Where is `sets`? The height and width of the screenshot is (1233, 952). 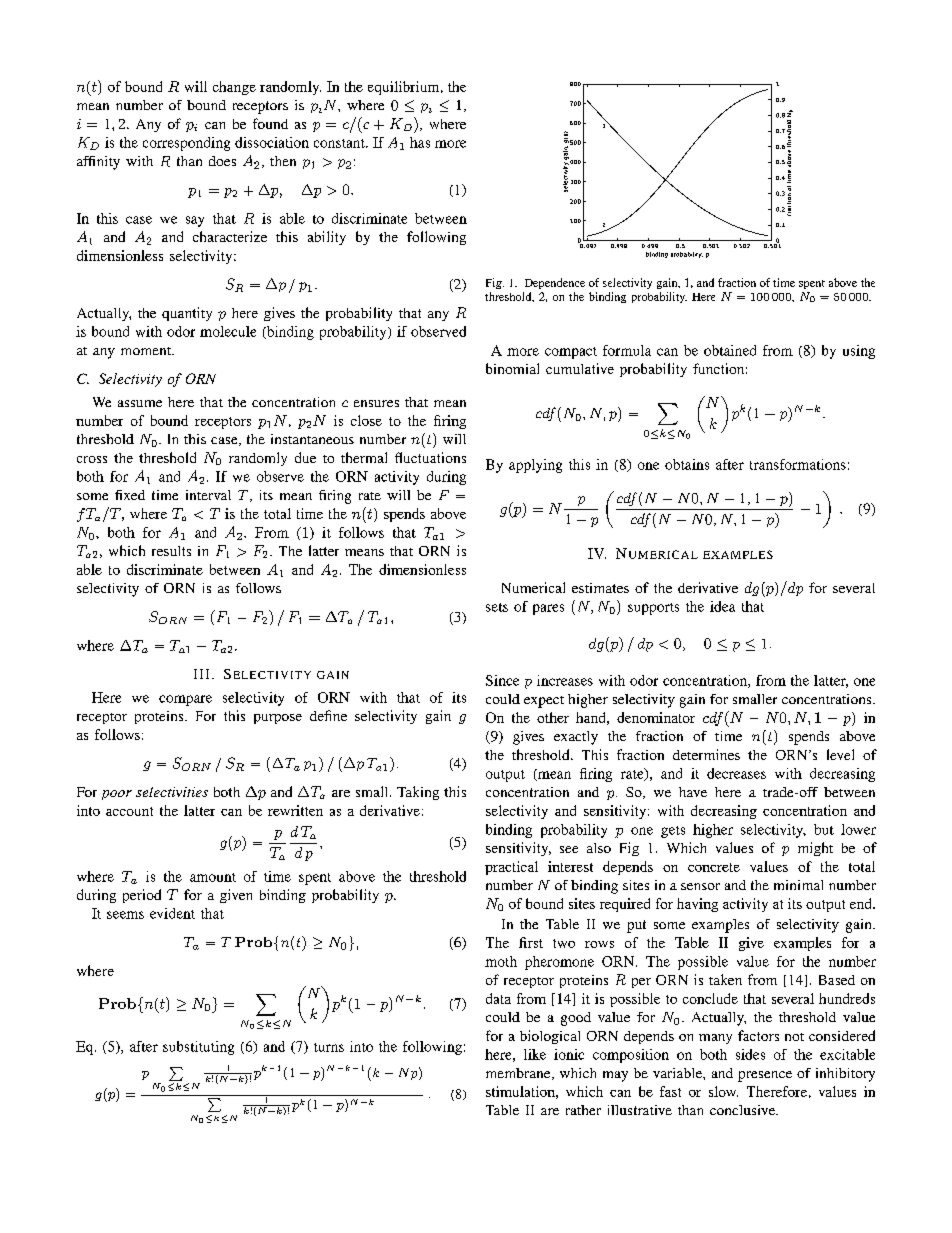
sets is located at coordinates (497, 607).
